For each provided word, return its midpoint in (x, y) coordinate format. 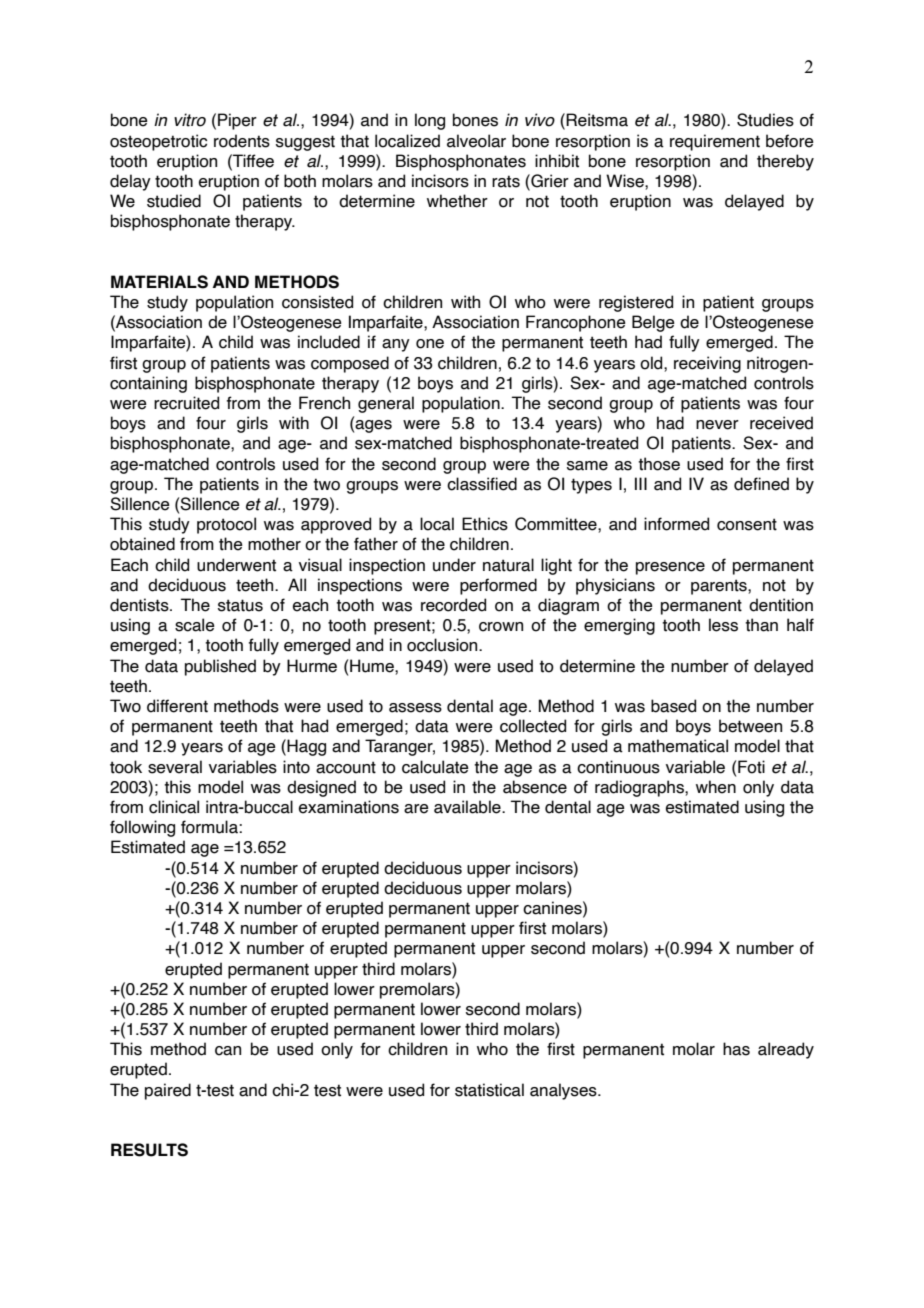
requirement (715, 142)
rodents (242, 141)
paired (168, 1091)
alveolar (476, 141)
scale (195, 625)
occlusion (443, 645)
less (723, 625)
